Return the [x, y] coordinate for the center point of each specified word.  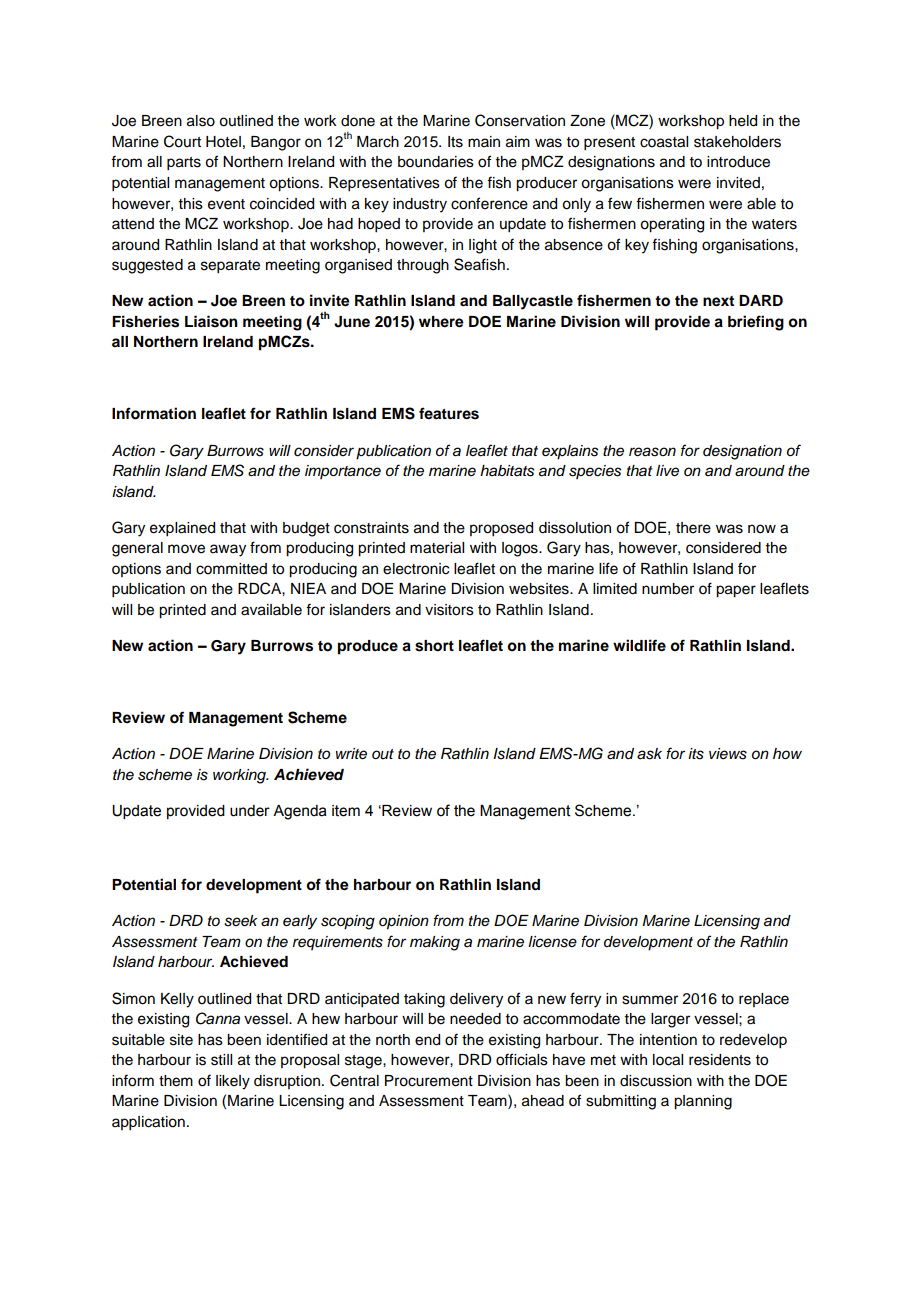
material [437, 548]
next [718, 301]
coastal [664, 142]
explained [182, 529]
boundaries [436, 162]
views [728, 754]
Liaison [211, 321]
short [434, 646]
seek [240, 921]
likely [233, 1082]
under [250, 811]
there [693, 528]
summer [650, 1000]
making [435, 943]
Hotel [223, 142]
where [441, 322]
